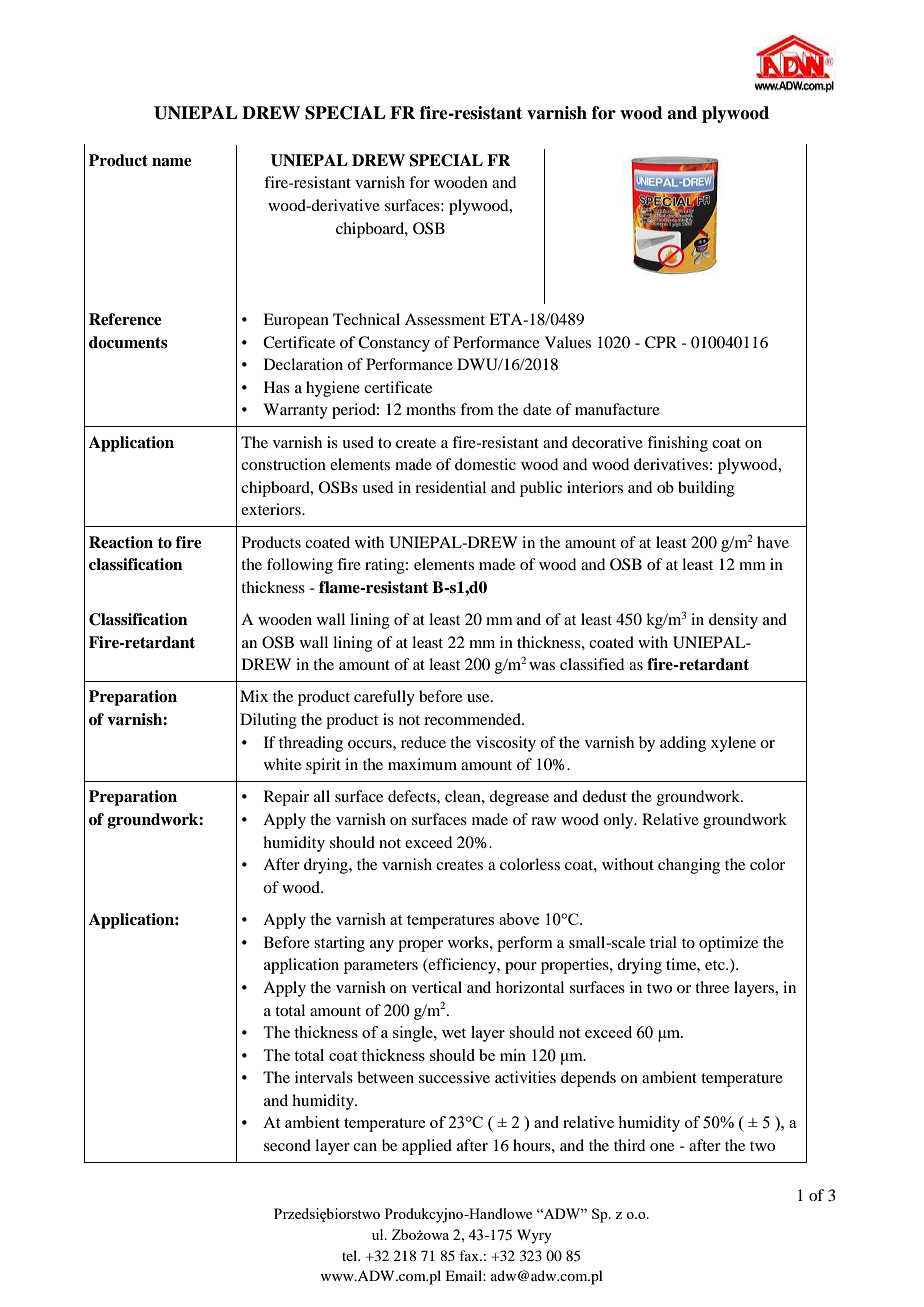 Image resolution: width=924 pixels, height=1307 pixels. Describe the element at coordinates (706, 489) in the document. I see `building` at that location.
